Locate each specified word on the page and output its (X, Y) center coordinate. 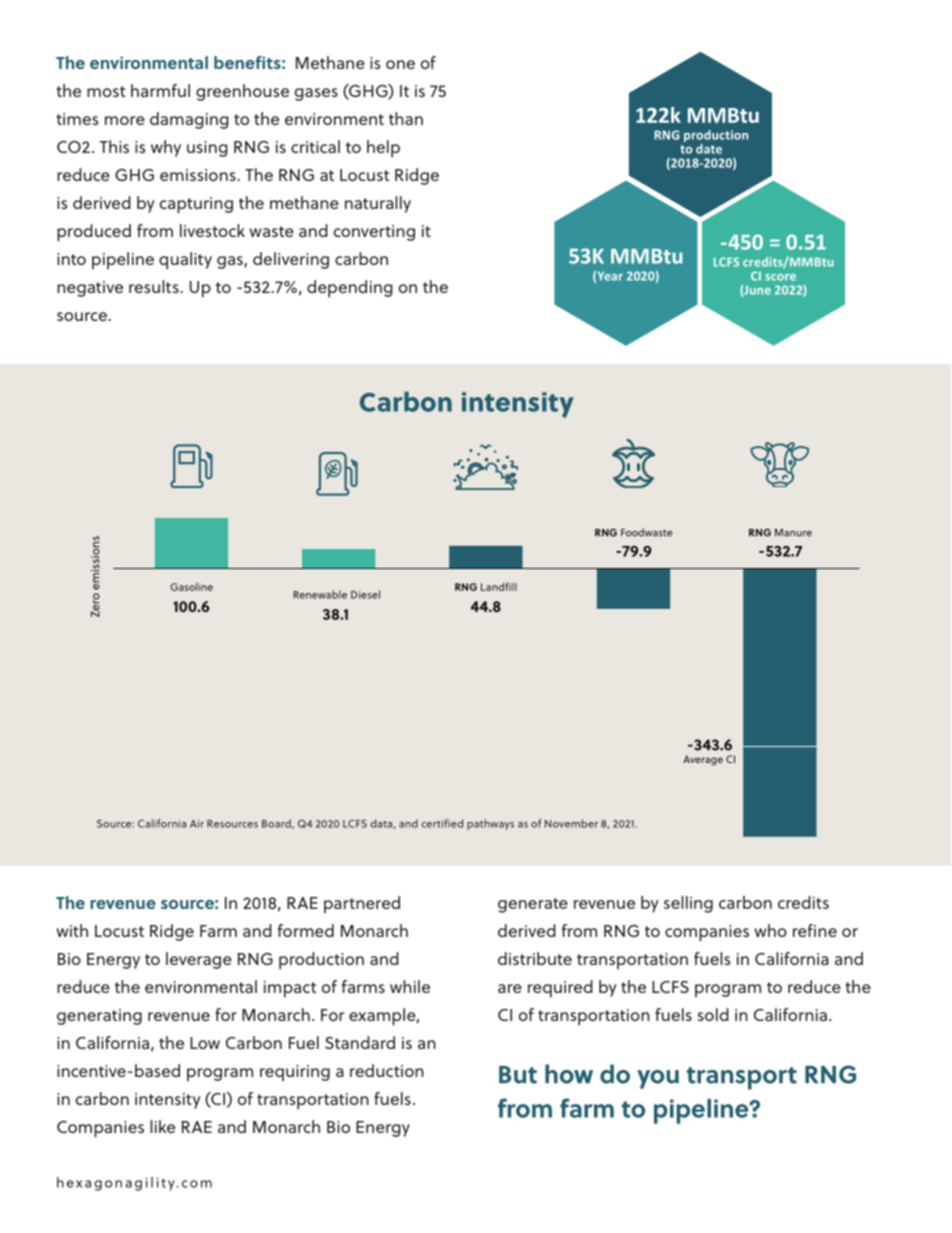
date (709, 149)
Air (197, 824)
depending (350, 289)
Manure (793, 533)
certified (442, 823)
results (155, 286)
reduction (387, 1070)
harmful (160, 90)
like (162, 1126)
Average (703, 760)
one (400, 64)
